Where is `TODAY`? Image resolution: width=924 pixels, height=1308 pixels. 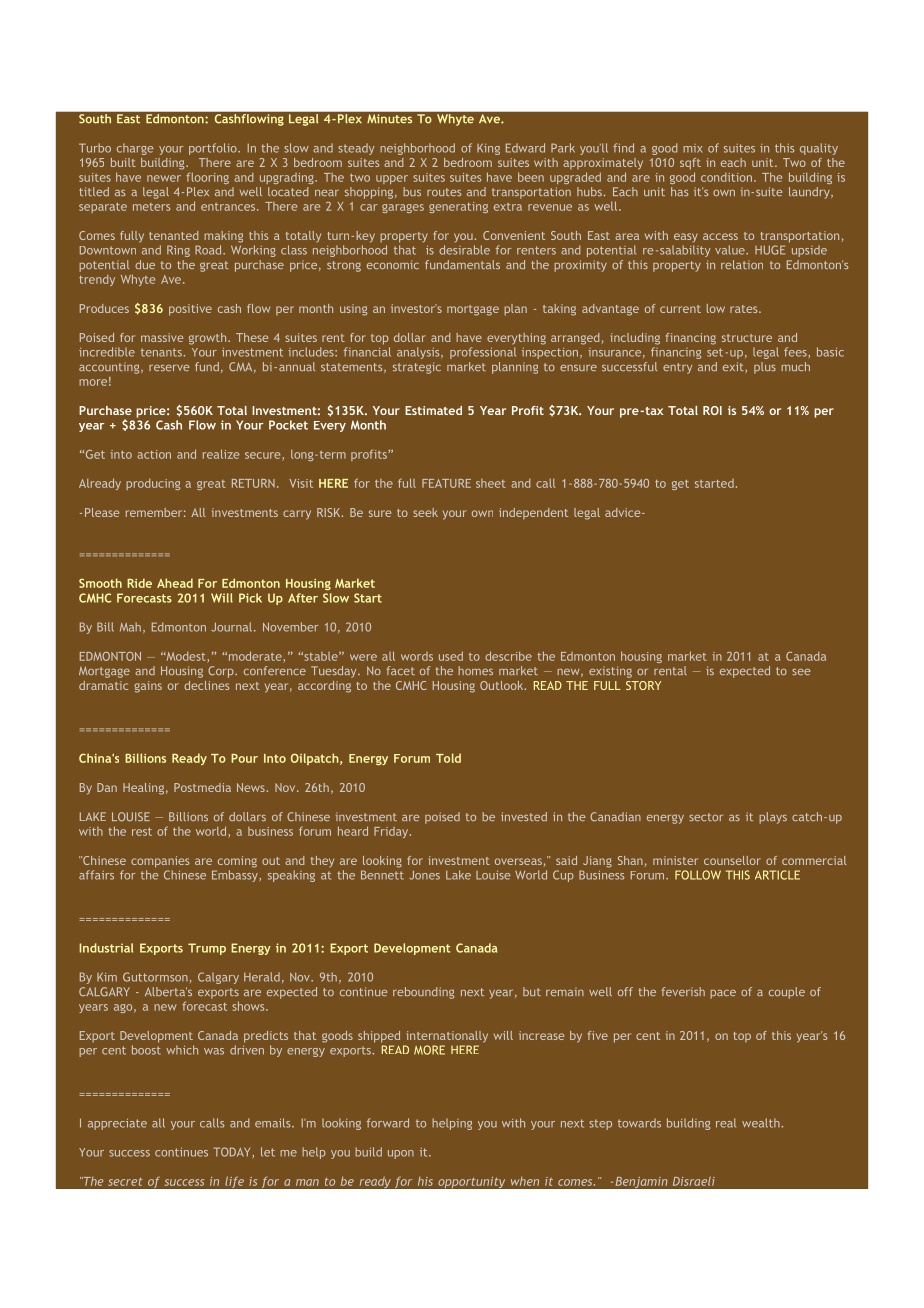
TODAY is located at coordinates (233, 1153).
